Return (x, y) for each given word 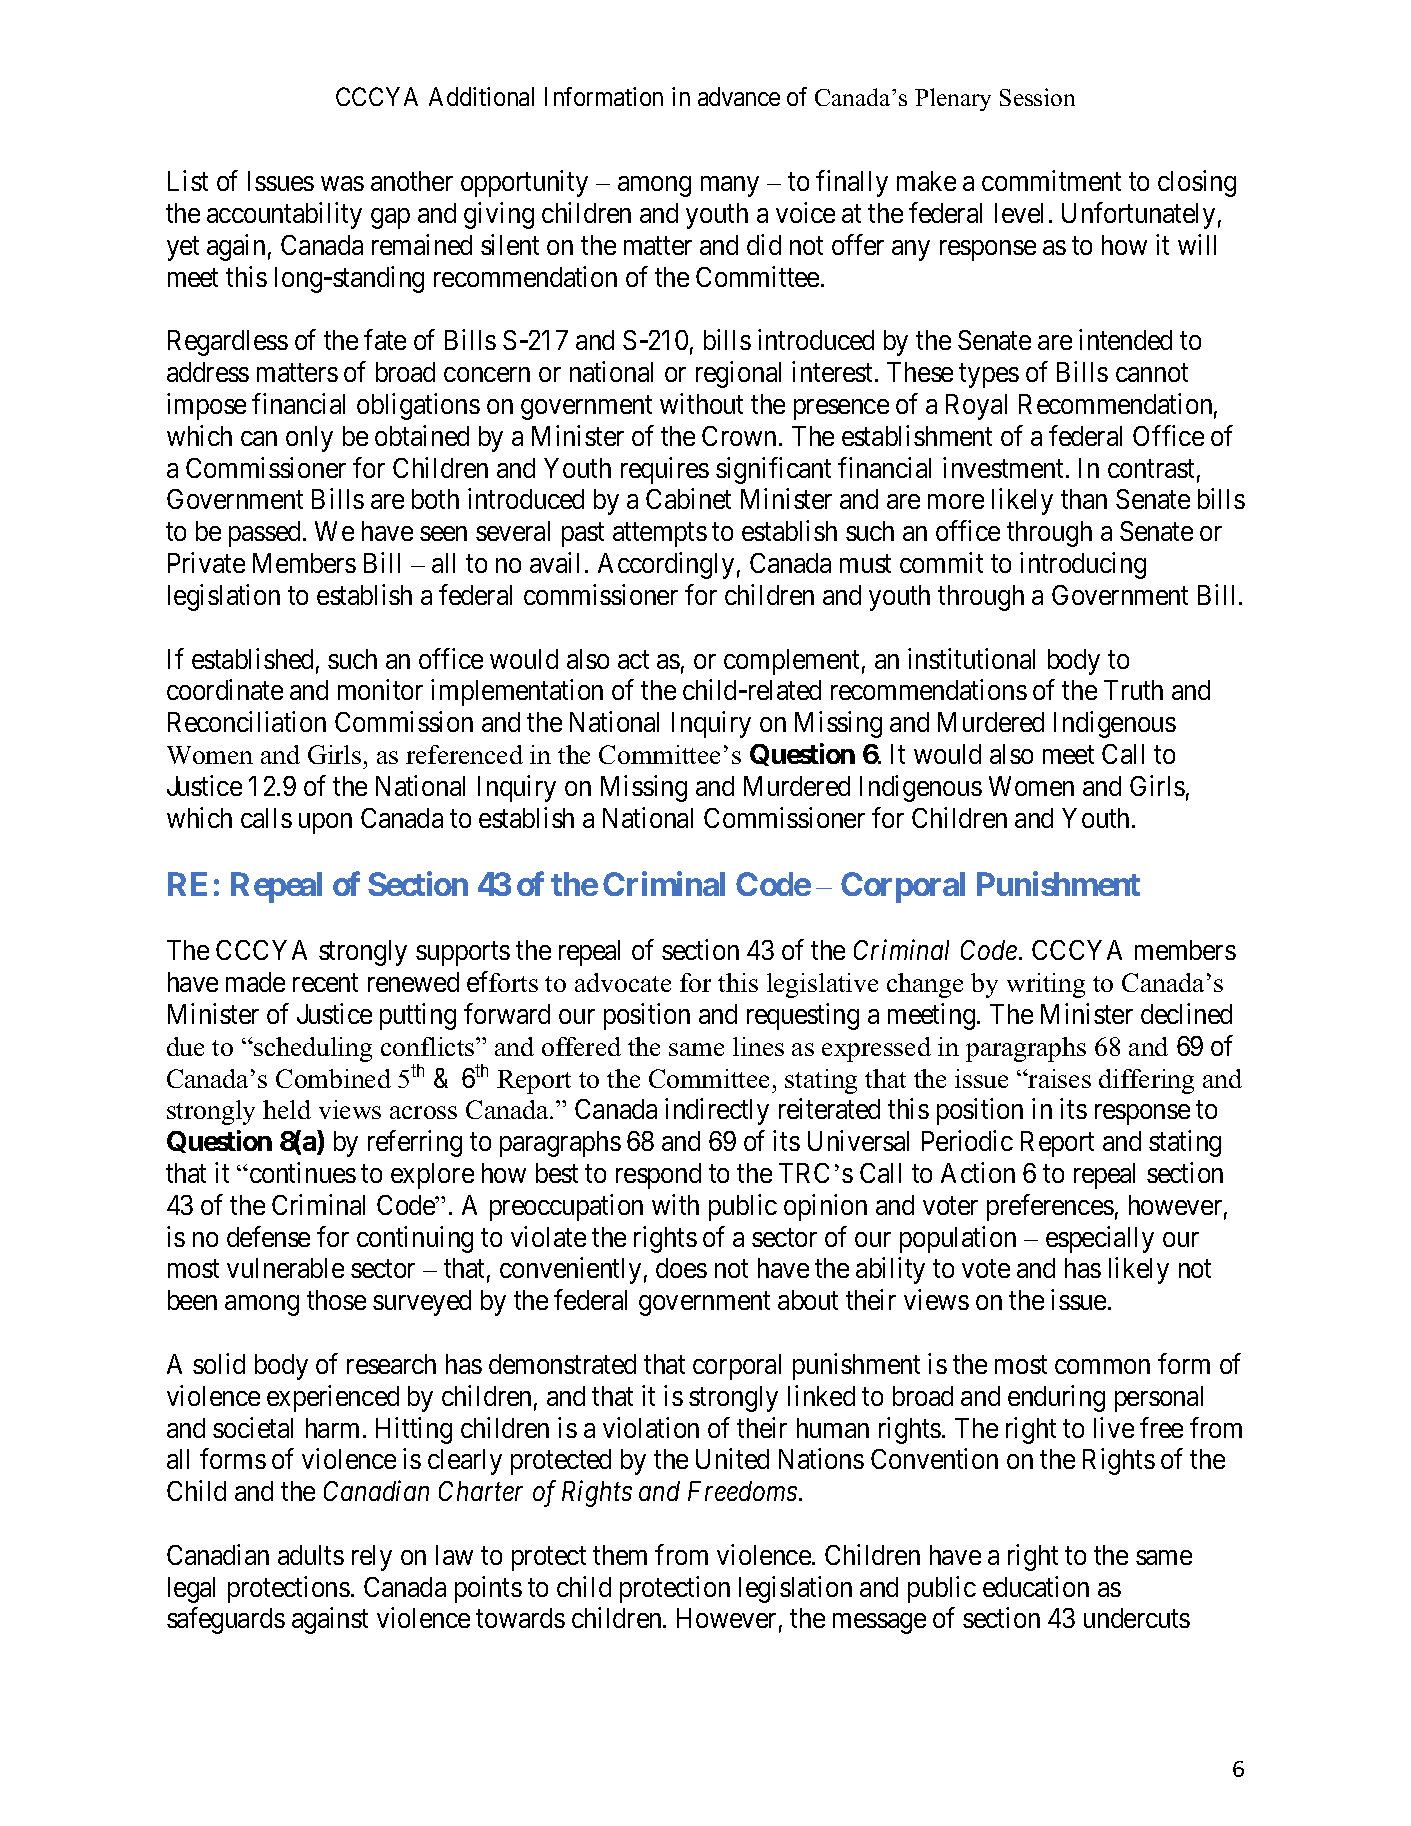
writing (1046, 985)
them (620, 1555)
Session (1037, 97)
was (342, 184)
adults (311, 1555)
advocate (623, 982)
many (730, 187)
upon (325, 823)
